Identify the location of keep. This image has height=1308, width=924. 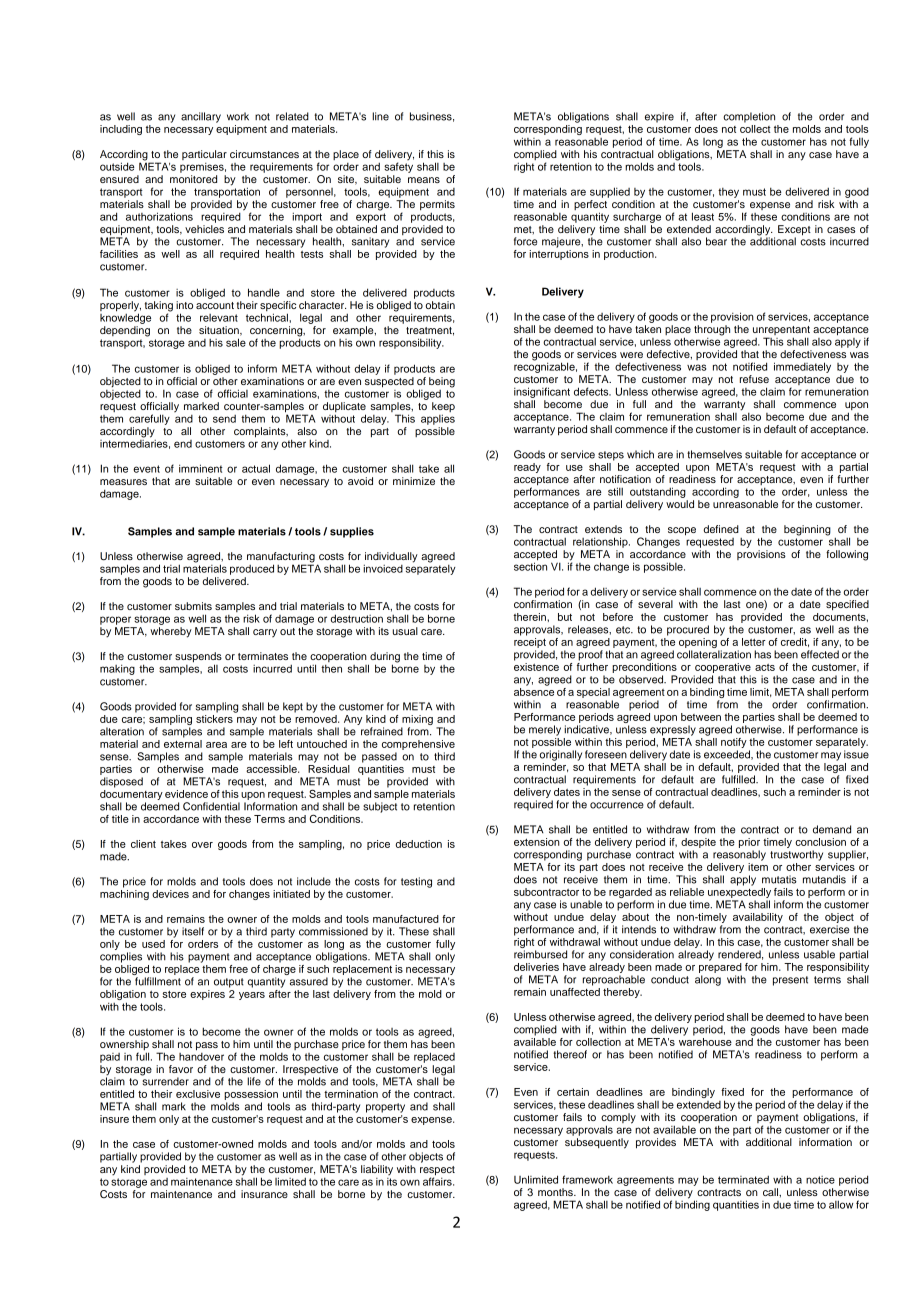
(443, 408).
